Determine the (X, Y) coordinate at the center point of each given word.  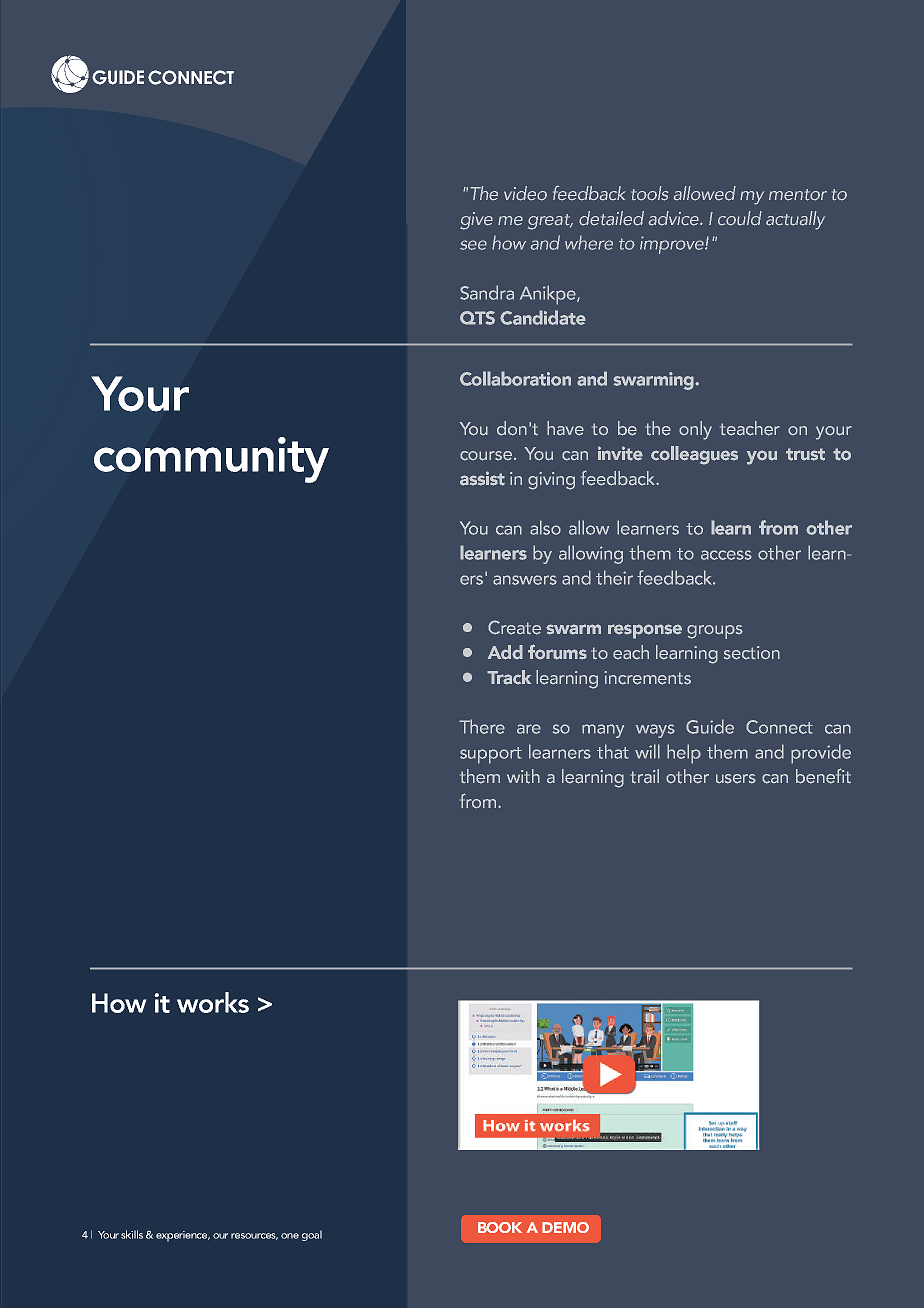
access (726, 555)
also (545, 527)
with (523, 776)
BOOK (500, 1227)
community (211, 460)
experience (183, 1236)
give (476, 221)
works (213, 1002)
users (736, 779)
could (740, 218)
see (473, 245)
